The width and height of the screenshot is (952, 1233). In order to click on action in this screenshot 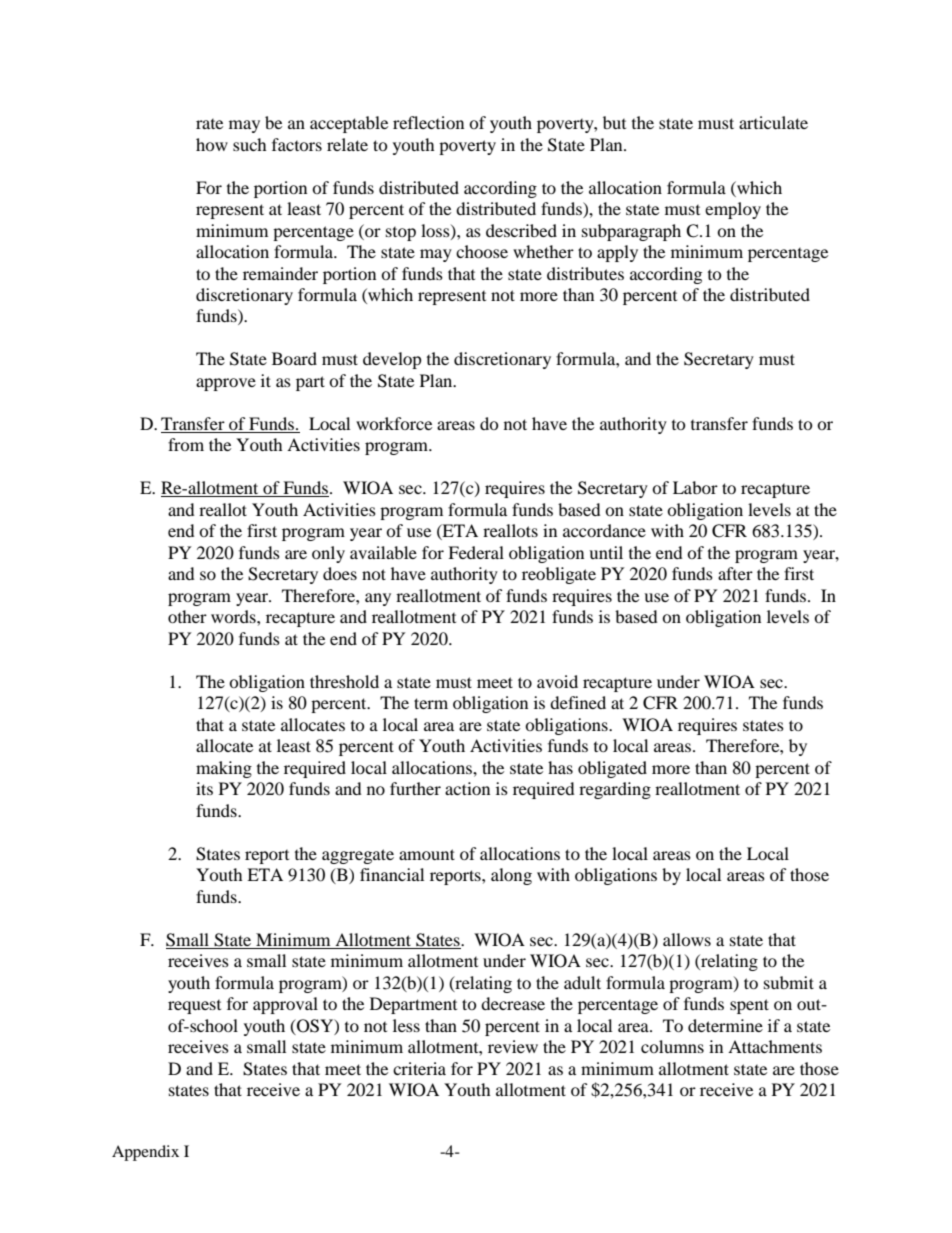, I will do `click(467, 788)`.
